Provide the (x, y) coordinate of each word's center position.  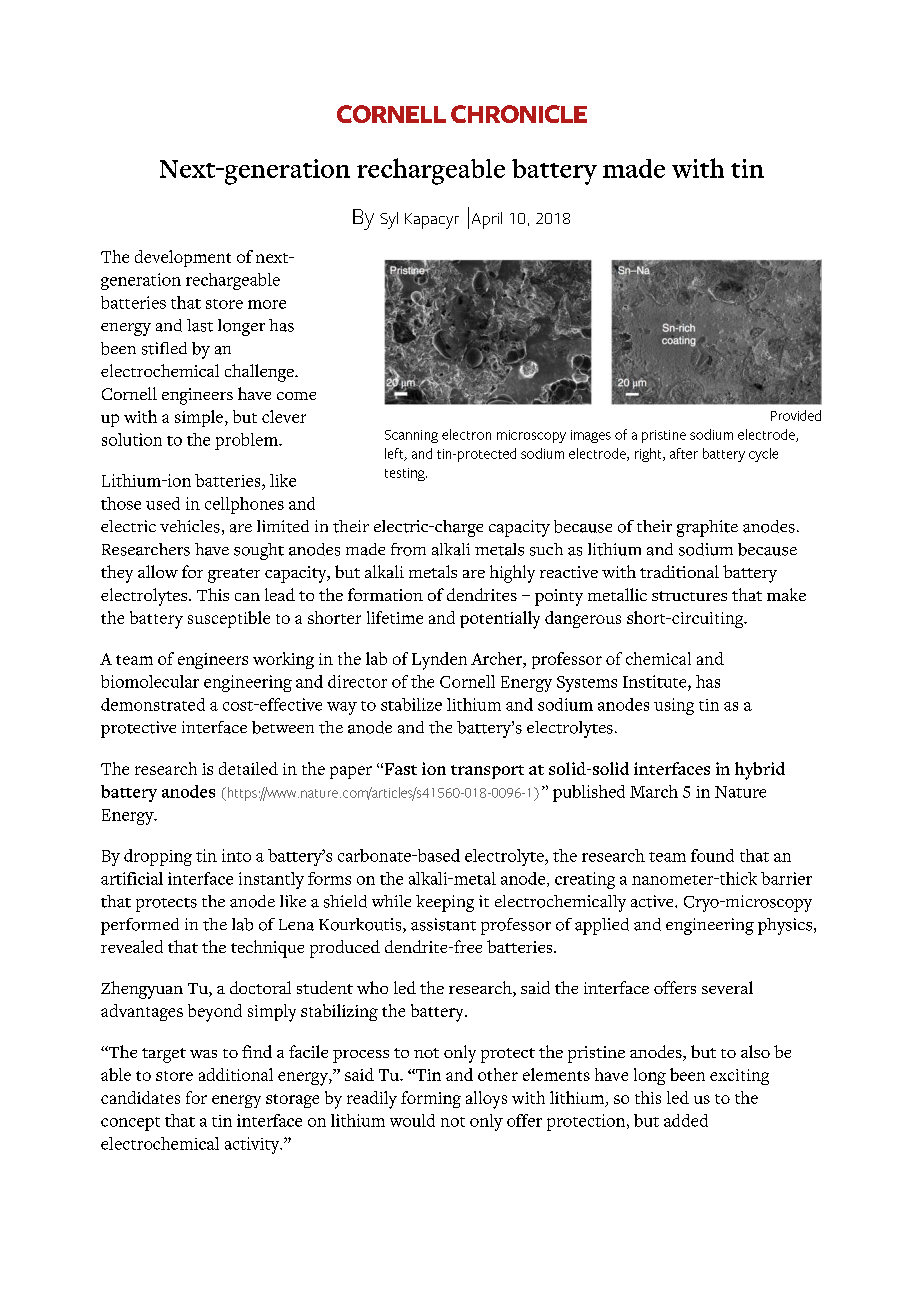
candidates (140, 1097)
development (183, 258)
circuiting (708, 620)
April (487, 220)
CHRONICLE (519, 114)
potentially (500, 620)
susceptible (229, 619)
